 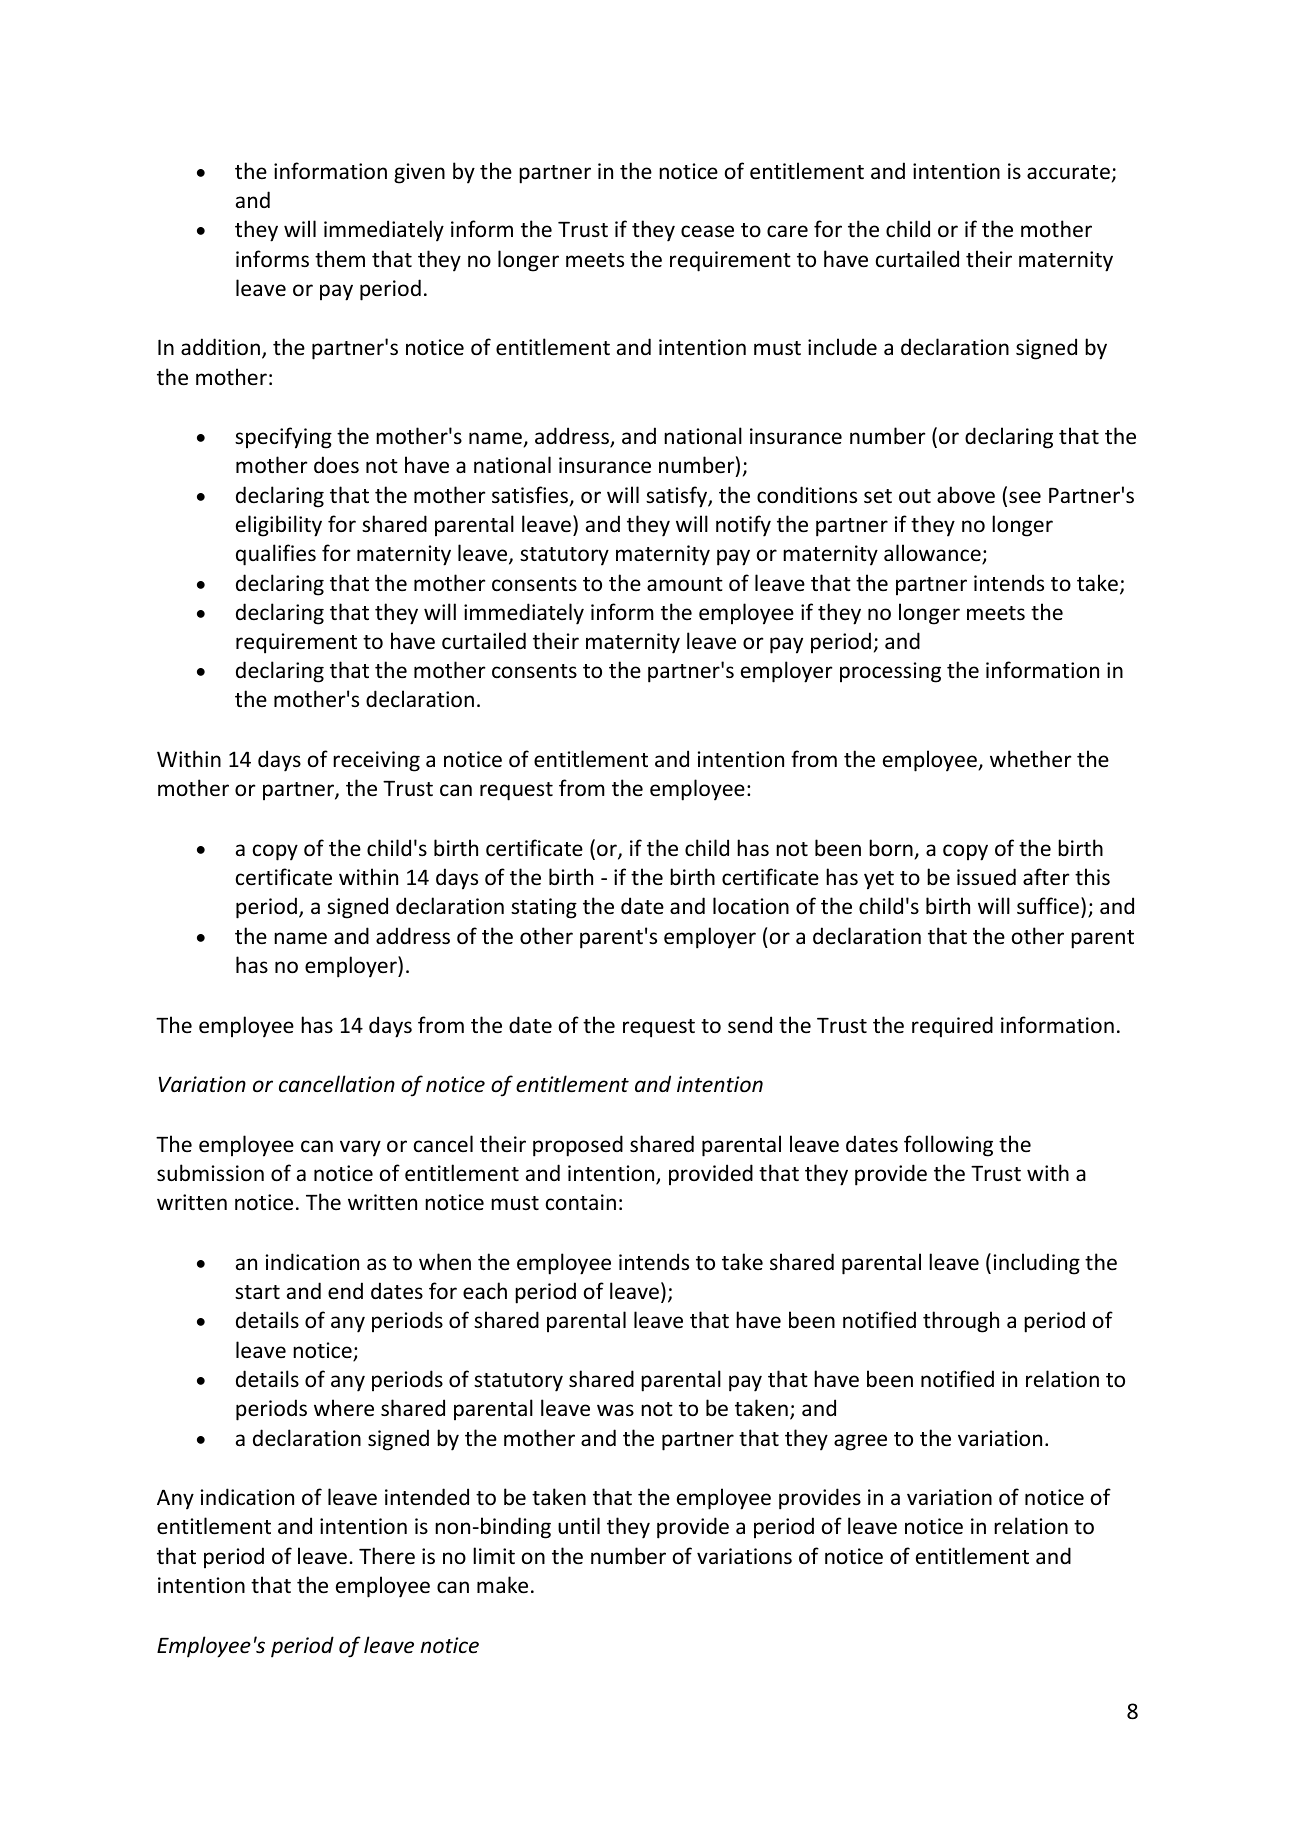 I want to click on location, so click(x=751, y=906).
